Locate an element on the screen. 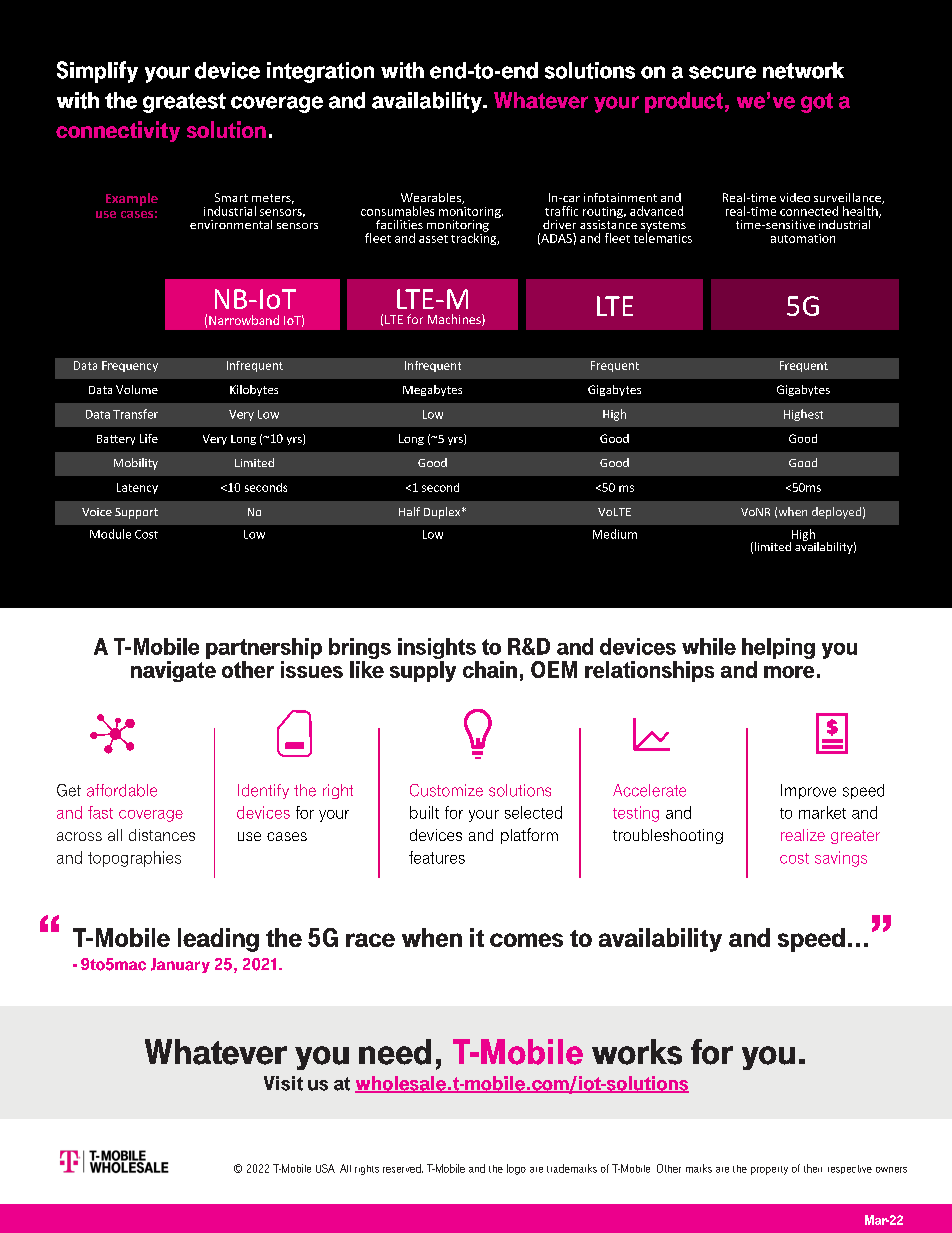 Image resolution: width=952 pixels, height=1233 pixels. helping is located at coordinates (778, 648).
